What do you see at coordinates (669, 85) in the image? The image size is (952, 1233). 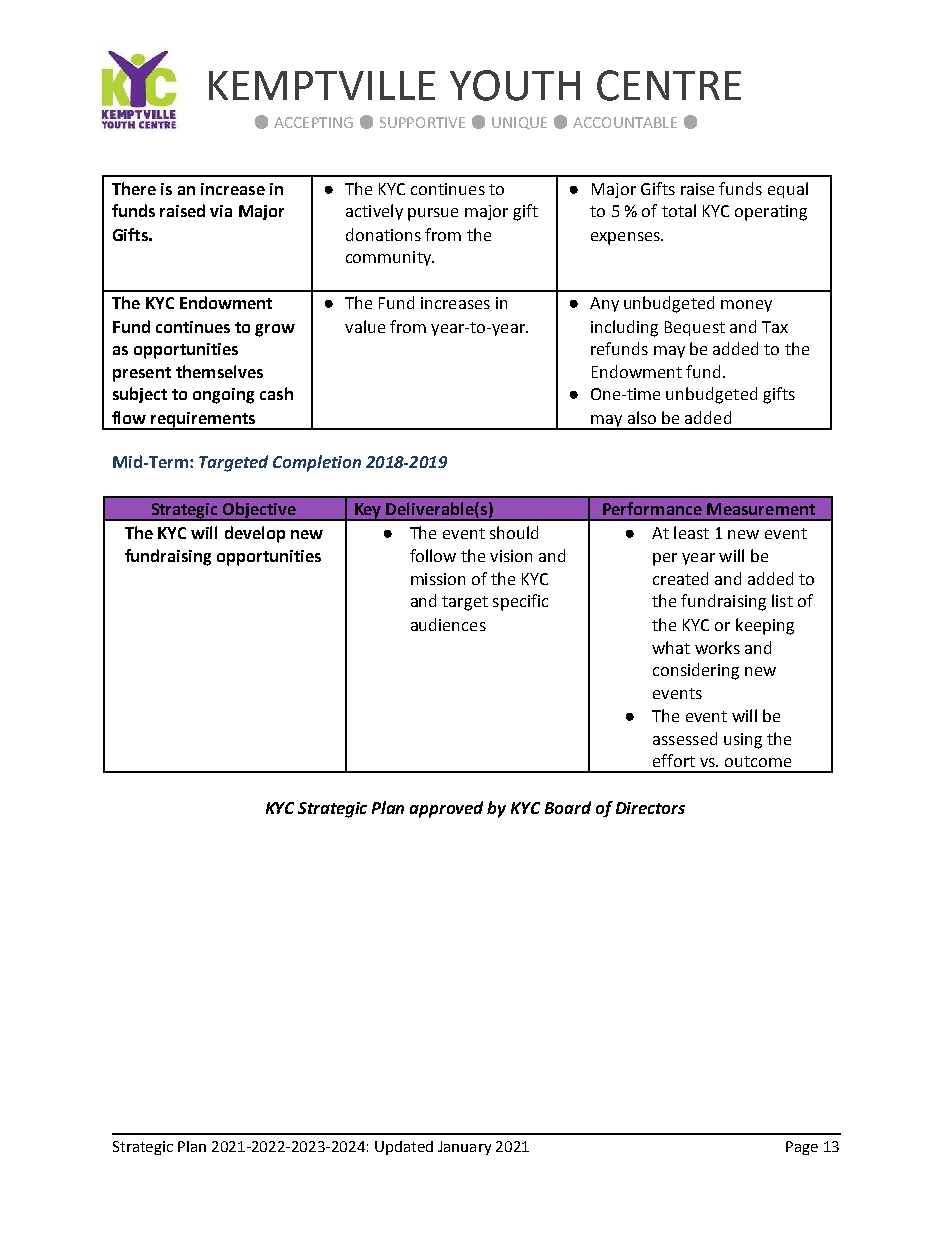 I see `CENTRE` at bounding box center [669, 85].
